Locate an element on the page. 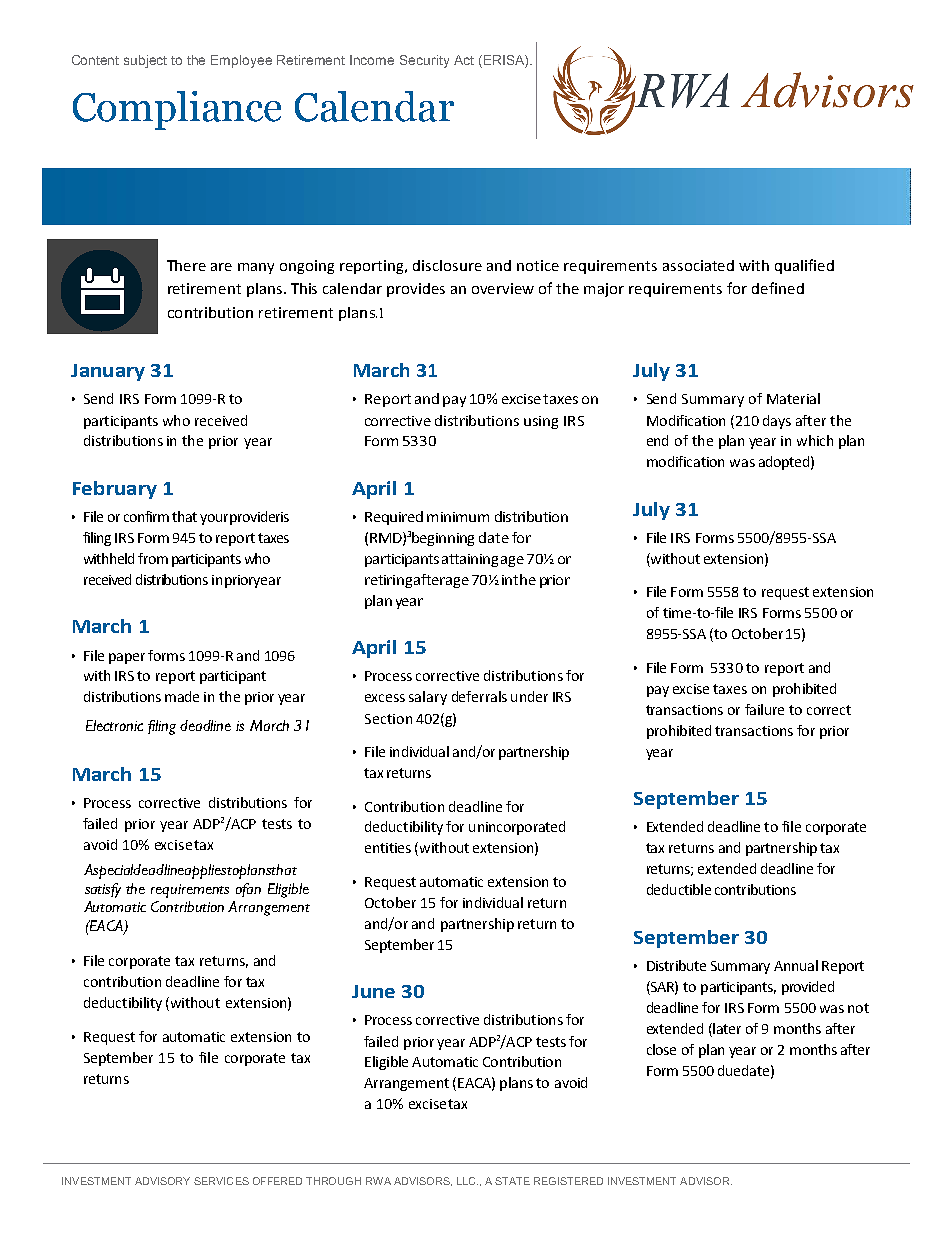 The height and width of the document is (1233, 952). salary is located at coordinates (428, 698).
